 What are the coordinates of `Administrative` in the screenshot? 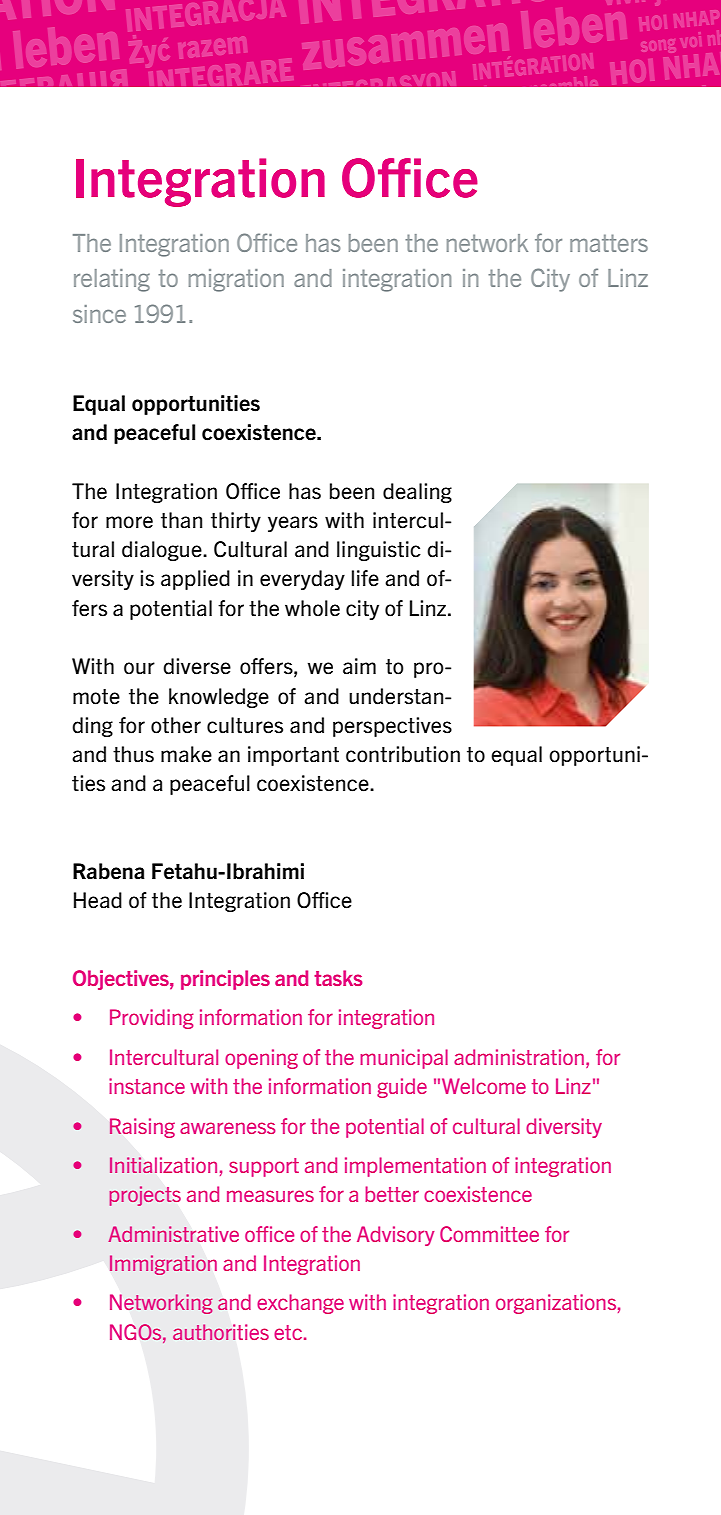 It's located at (174, 1234).
